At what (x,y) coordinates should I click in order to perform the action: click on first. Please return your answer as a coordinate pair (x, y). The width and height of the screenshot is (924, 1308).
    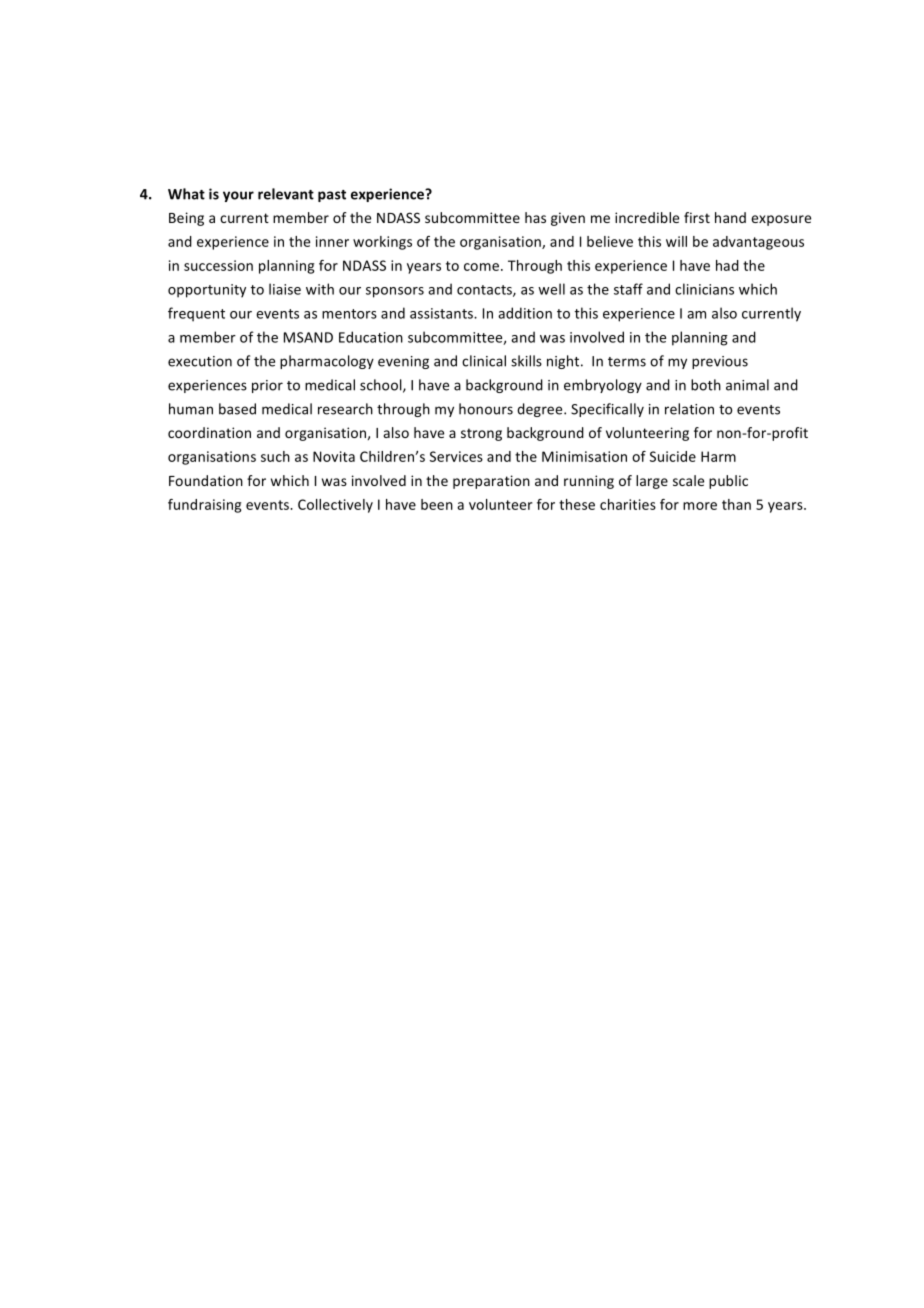
    Looking at the image, I should click on (697, 217).
